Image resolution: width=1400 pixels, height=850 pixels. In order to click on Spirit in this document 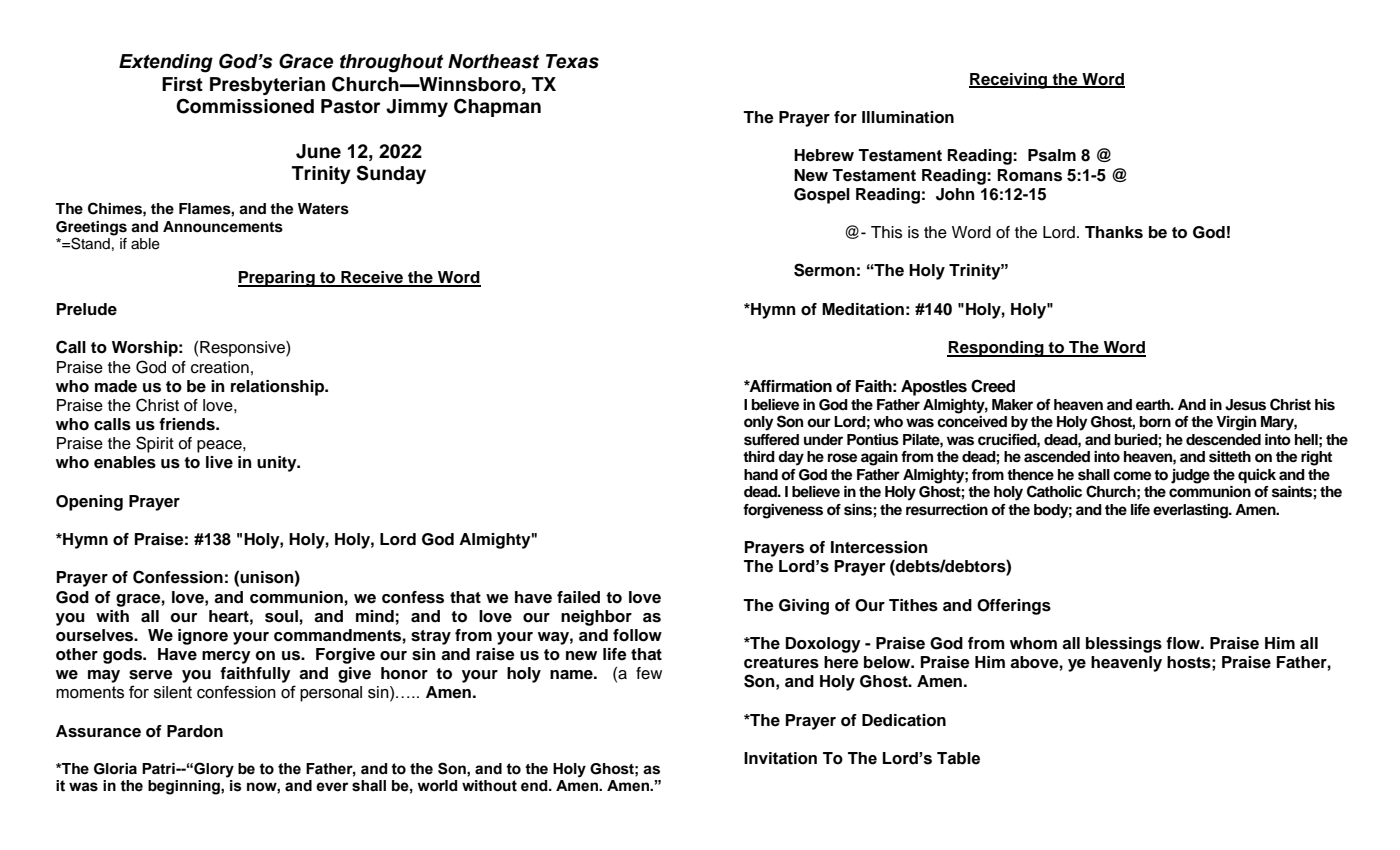, I will do `click(155, 444)`.
